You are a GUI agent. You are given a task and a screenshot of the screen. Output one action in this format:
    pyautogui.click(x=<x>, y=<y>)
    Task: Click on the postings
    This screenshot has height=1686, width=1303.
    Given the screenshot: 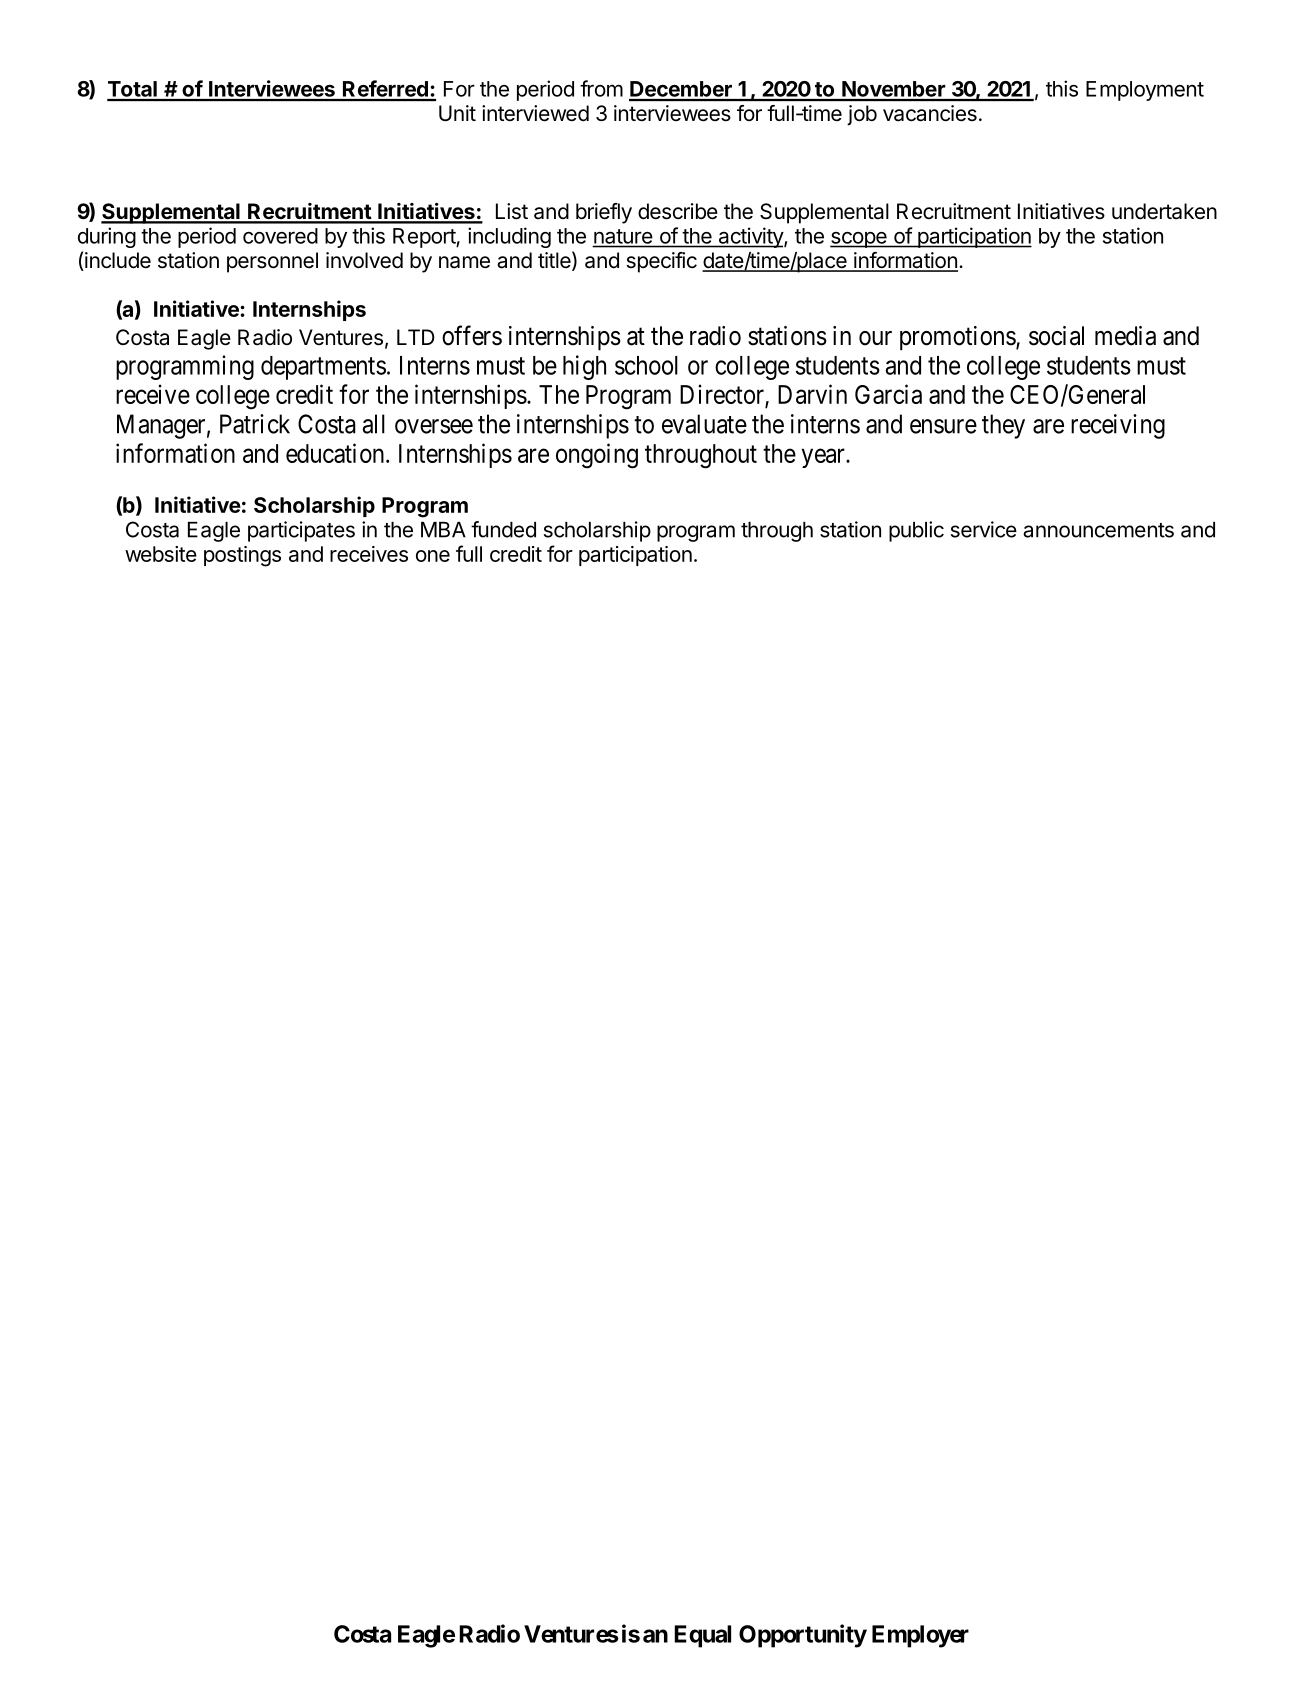 What is the action you would take?
    pyautogui.click(x=242, y=556)
